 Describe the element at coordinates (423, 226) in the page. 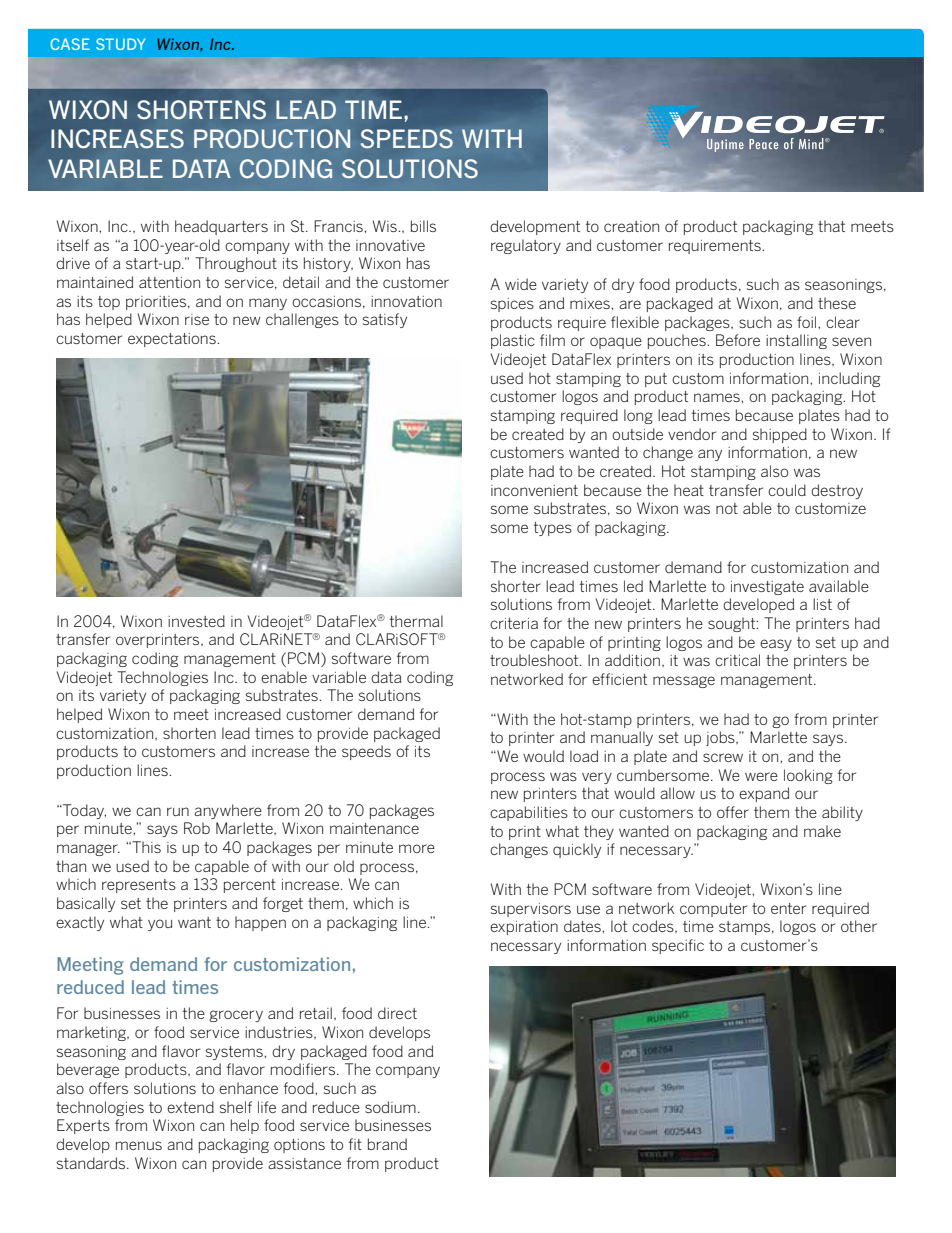

I see `bills` at that location.
